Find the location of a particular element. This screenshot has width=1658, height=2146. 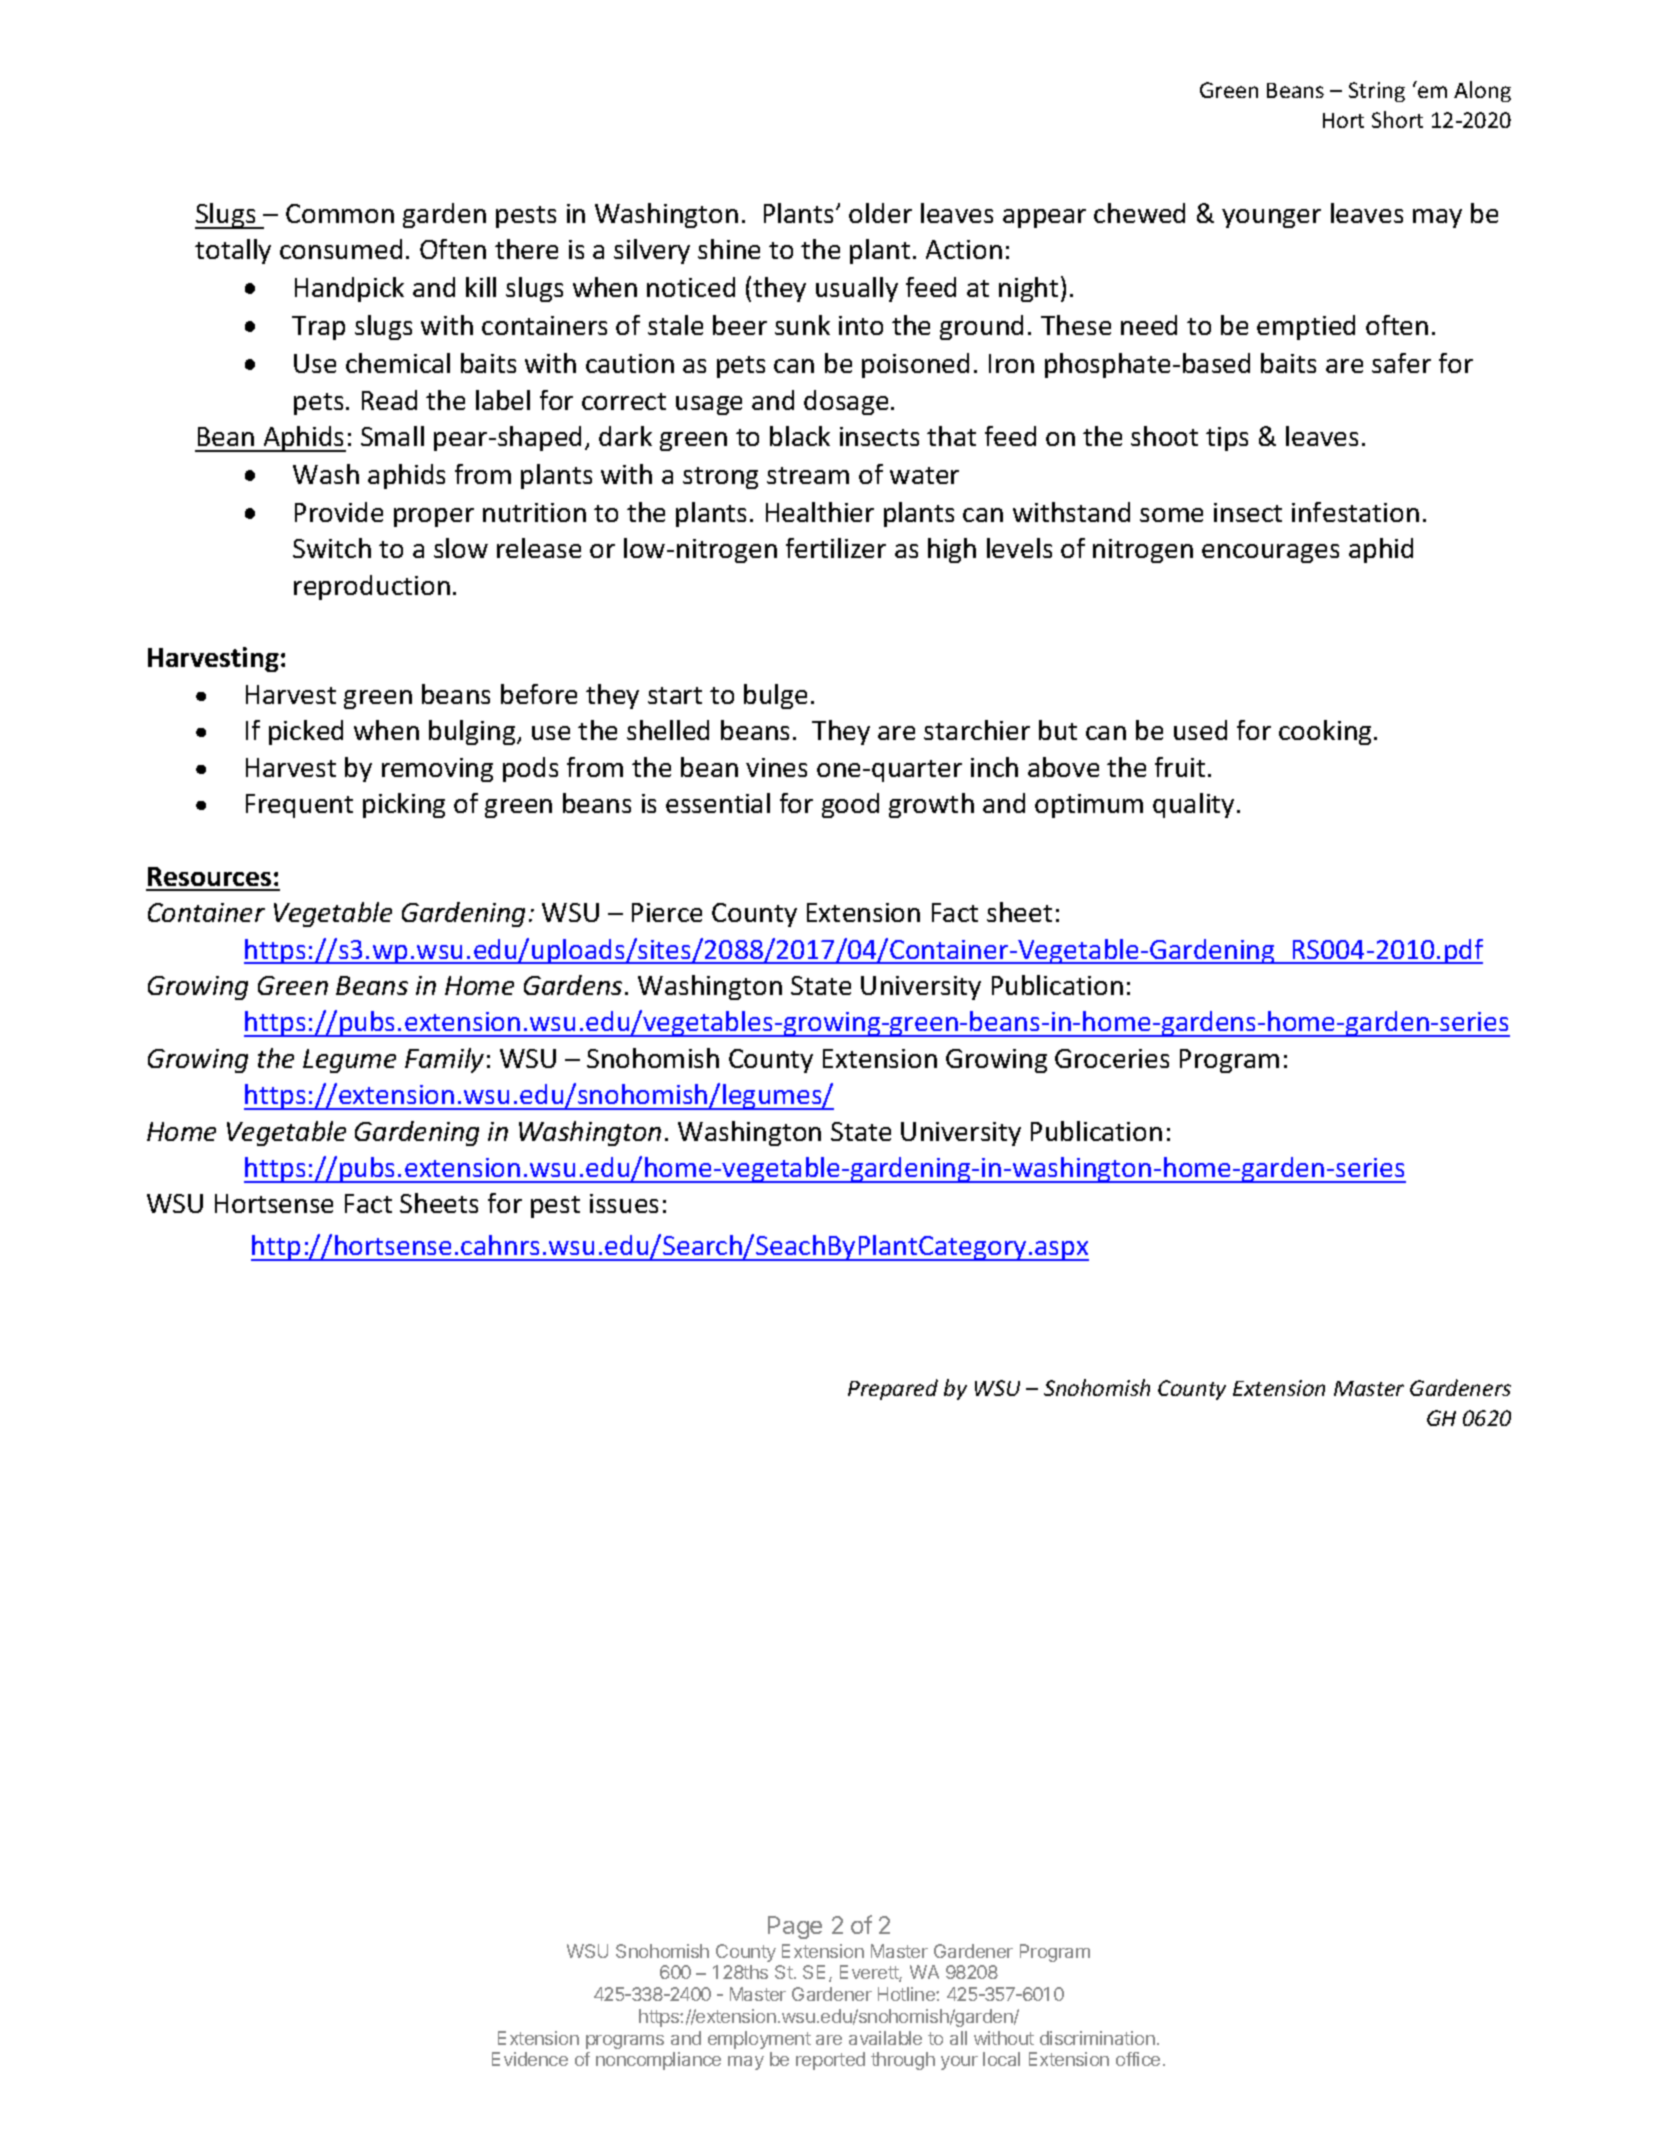

String is located at coordinates (1377, 92).
